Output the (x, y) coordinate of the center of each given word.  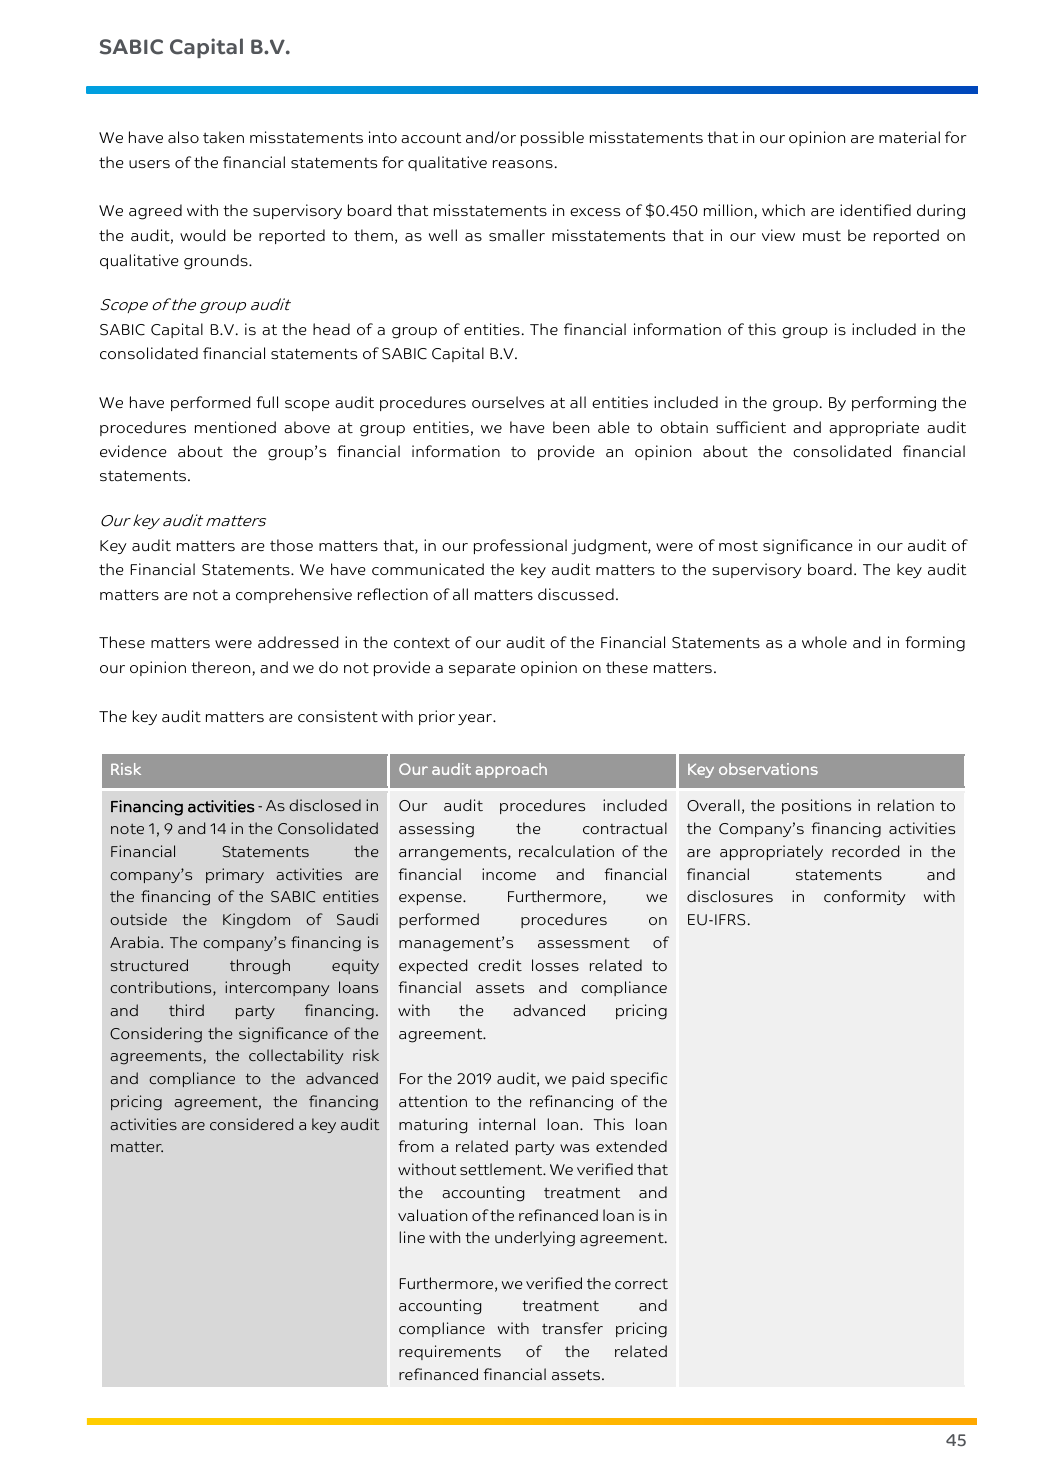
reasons (523, 164)
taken (223, 137)
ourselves (508, 402)
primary (235, 875)
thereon (222, 668)
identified (875, 210)
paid (588, 1079)
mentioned (235, 427)
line (412, 1237)
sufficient (751, 427)
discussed (576, 594)
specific (638, 1079)
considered (251, 1124)
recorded (865, 851)
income (509, 874)
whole (824, 642)
